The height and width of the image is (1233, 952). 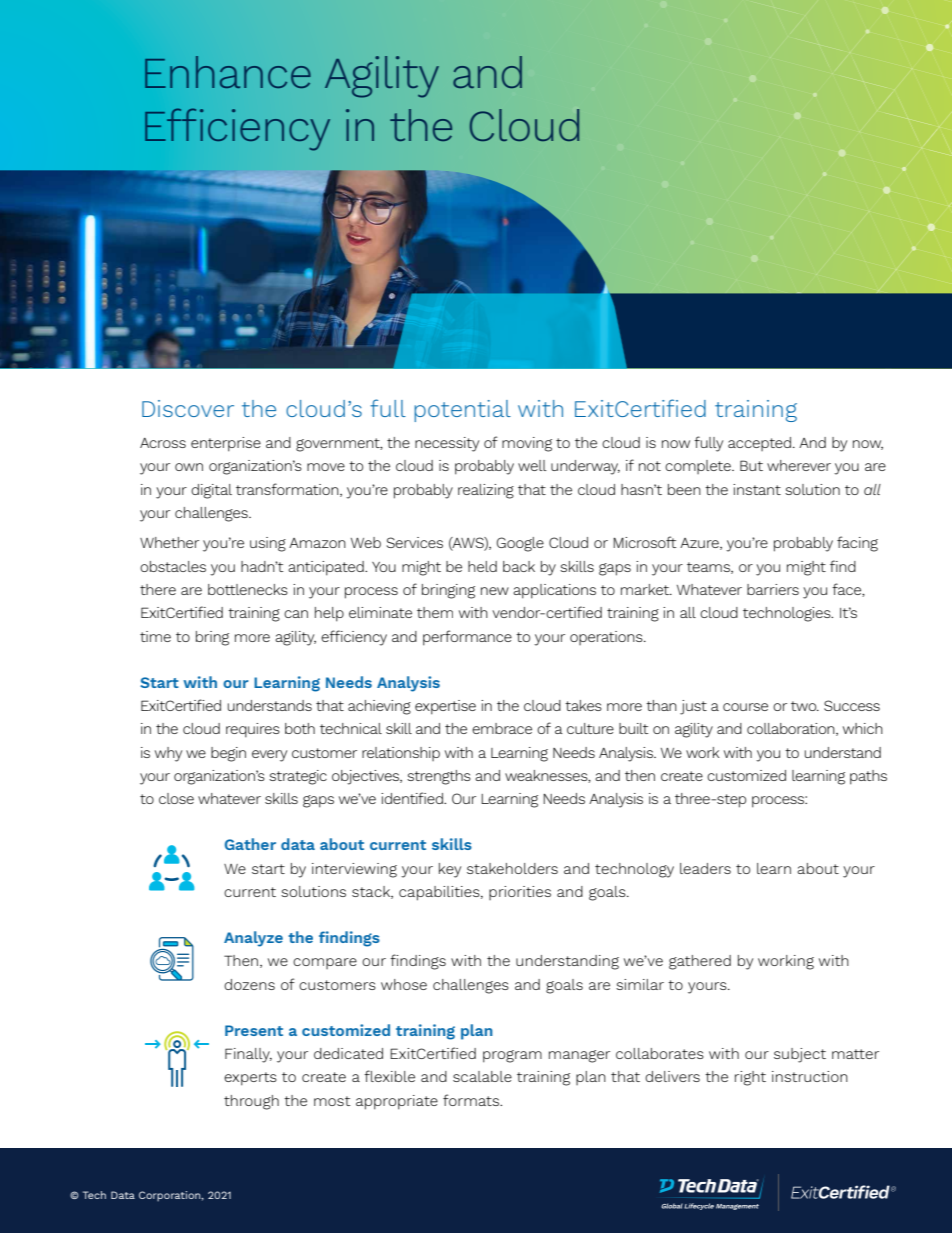 I want to click on program, so click(x=512, y=1056).
